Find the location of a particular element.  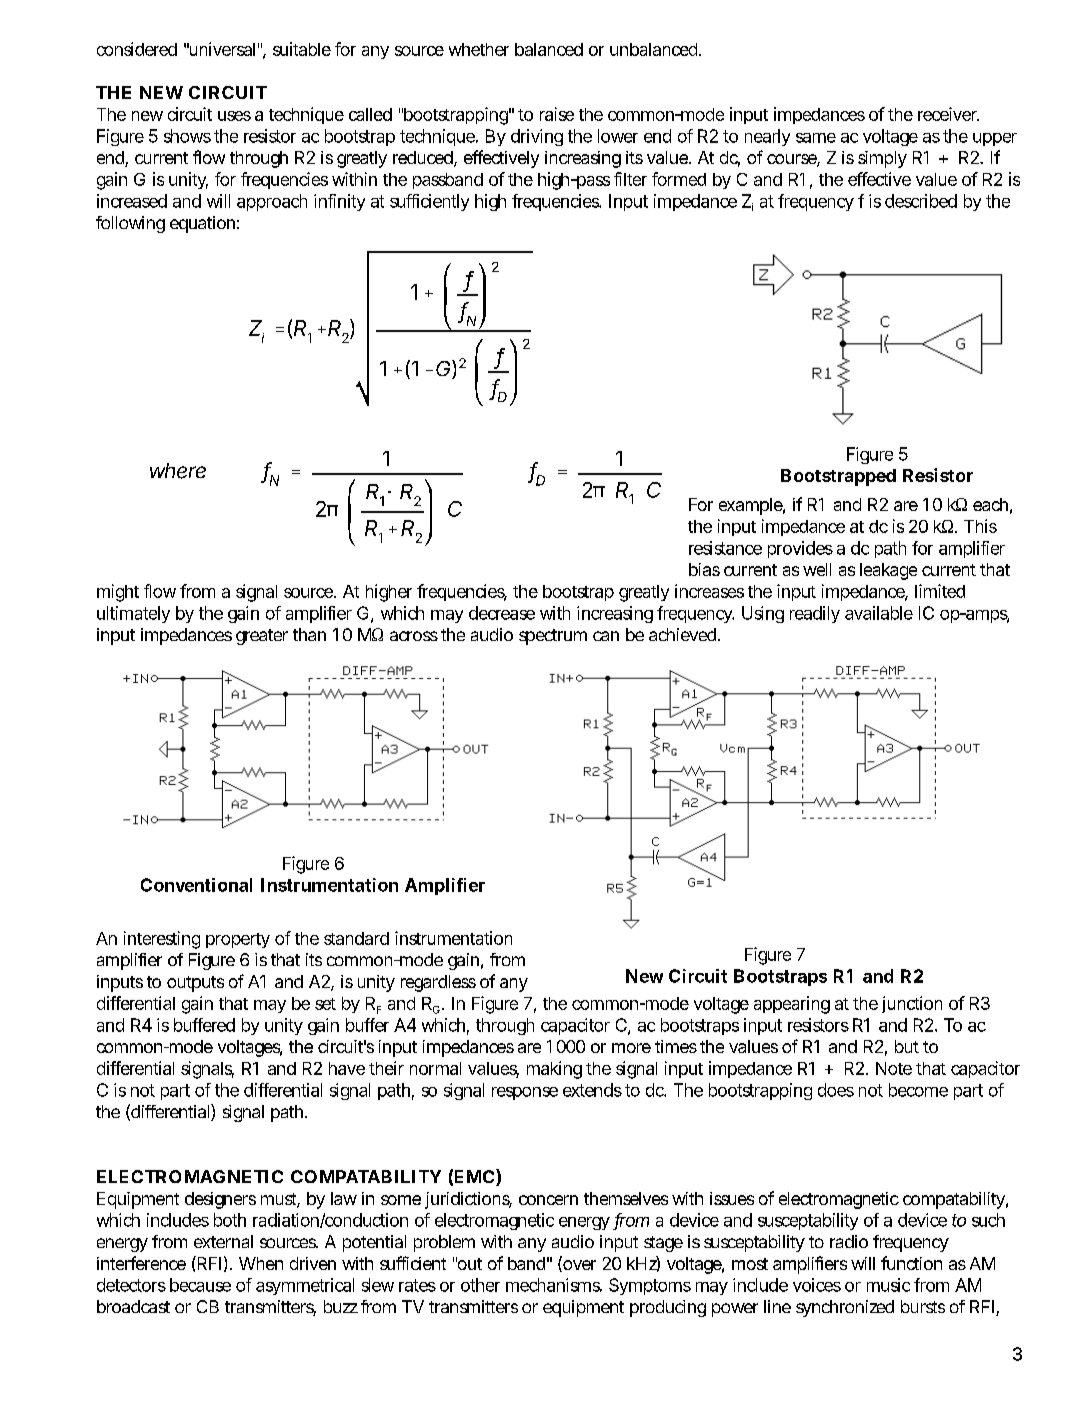

greater is located at coordinates (262, 637).
